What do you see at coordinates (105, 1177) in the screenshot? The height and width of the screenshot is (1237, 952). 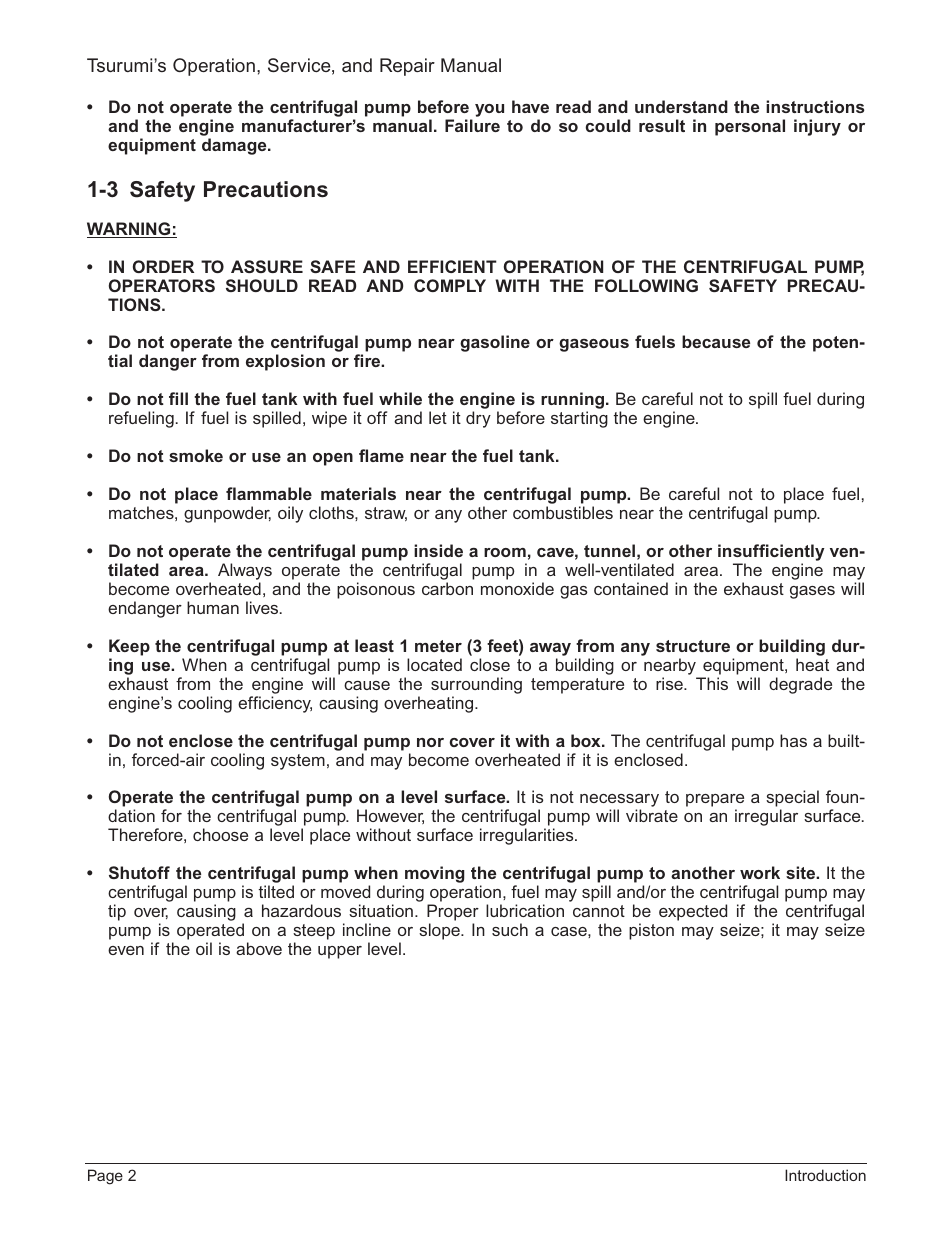 I see `Page` at bounding box center [105, 1177].
